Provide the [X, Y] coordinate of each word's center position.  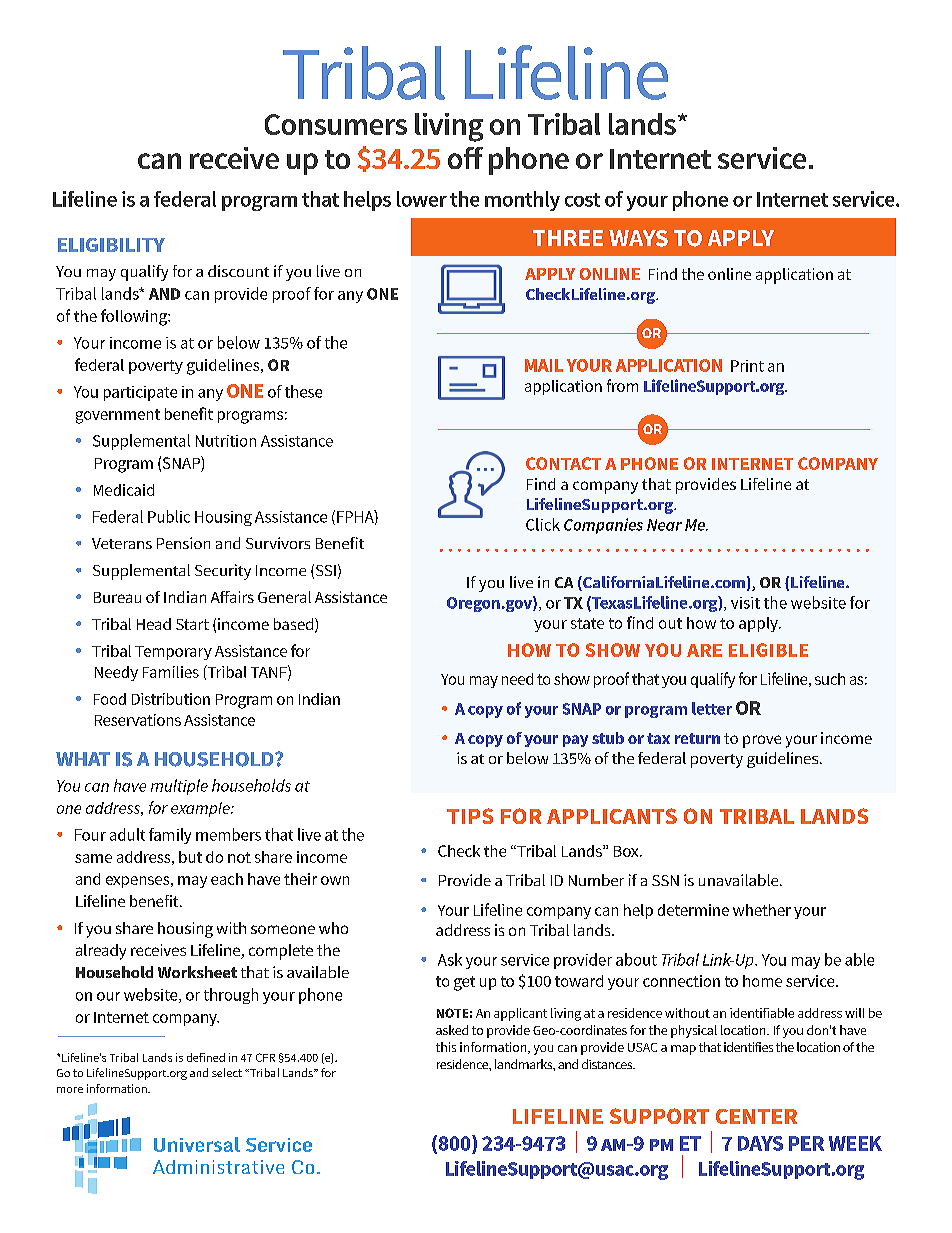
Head [154, 624]
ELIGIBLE [768, 650]
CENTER [756, 1116]
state [587, 623]
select [227, 1072]
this [446, 1047]
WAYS [638, 238]
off [465, 158]
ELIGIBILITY [111, 245]
